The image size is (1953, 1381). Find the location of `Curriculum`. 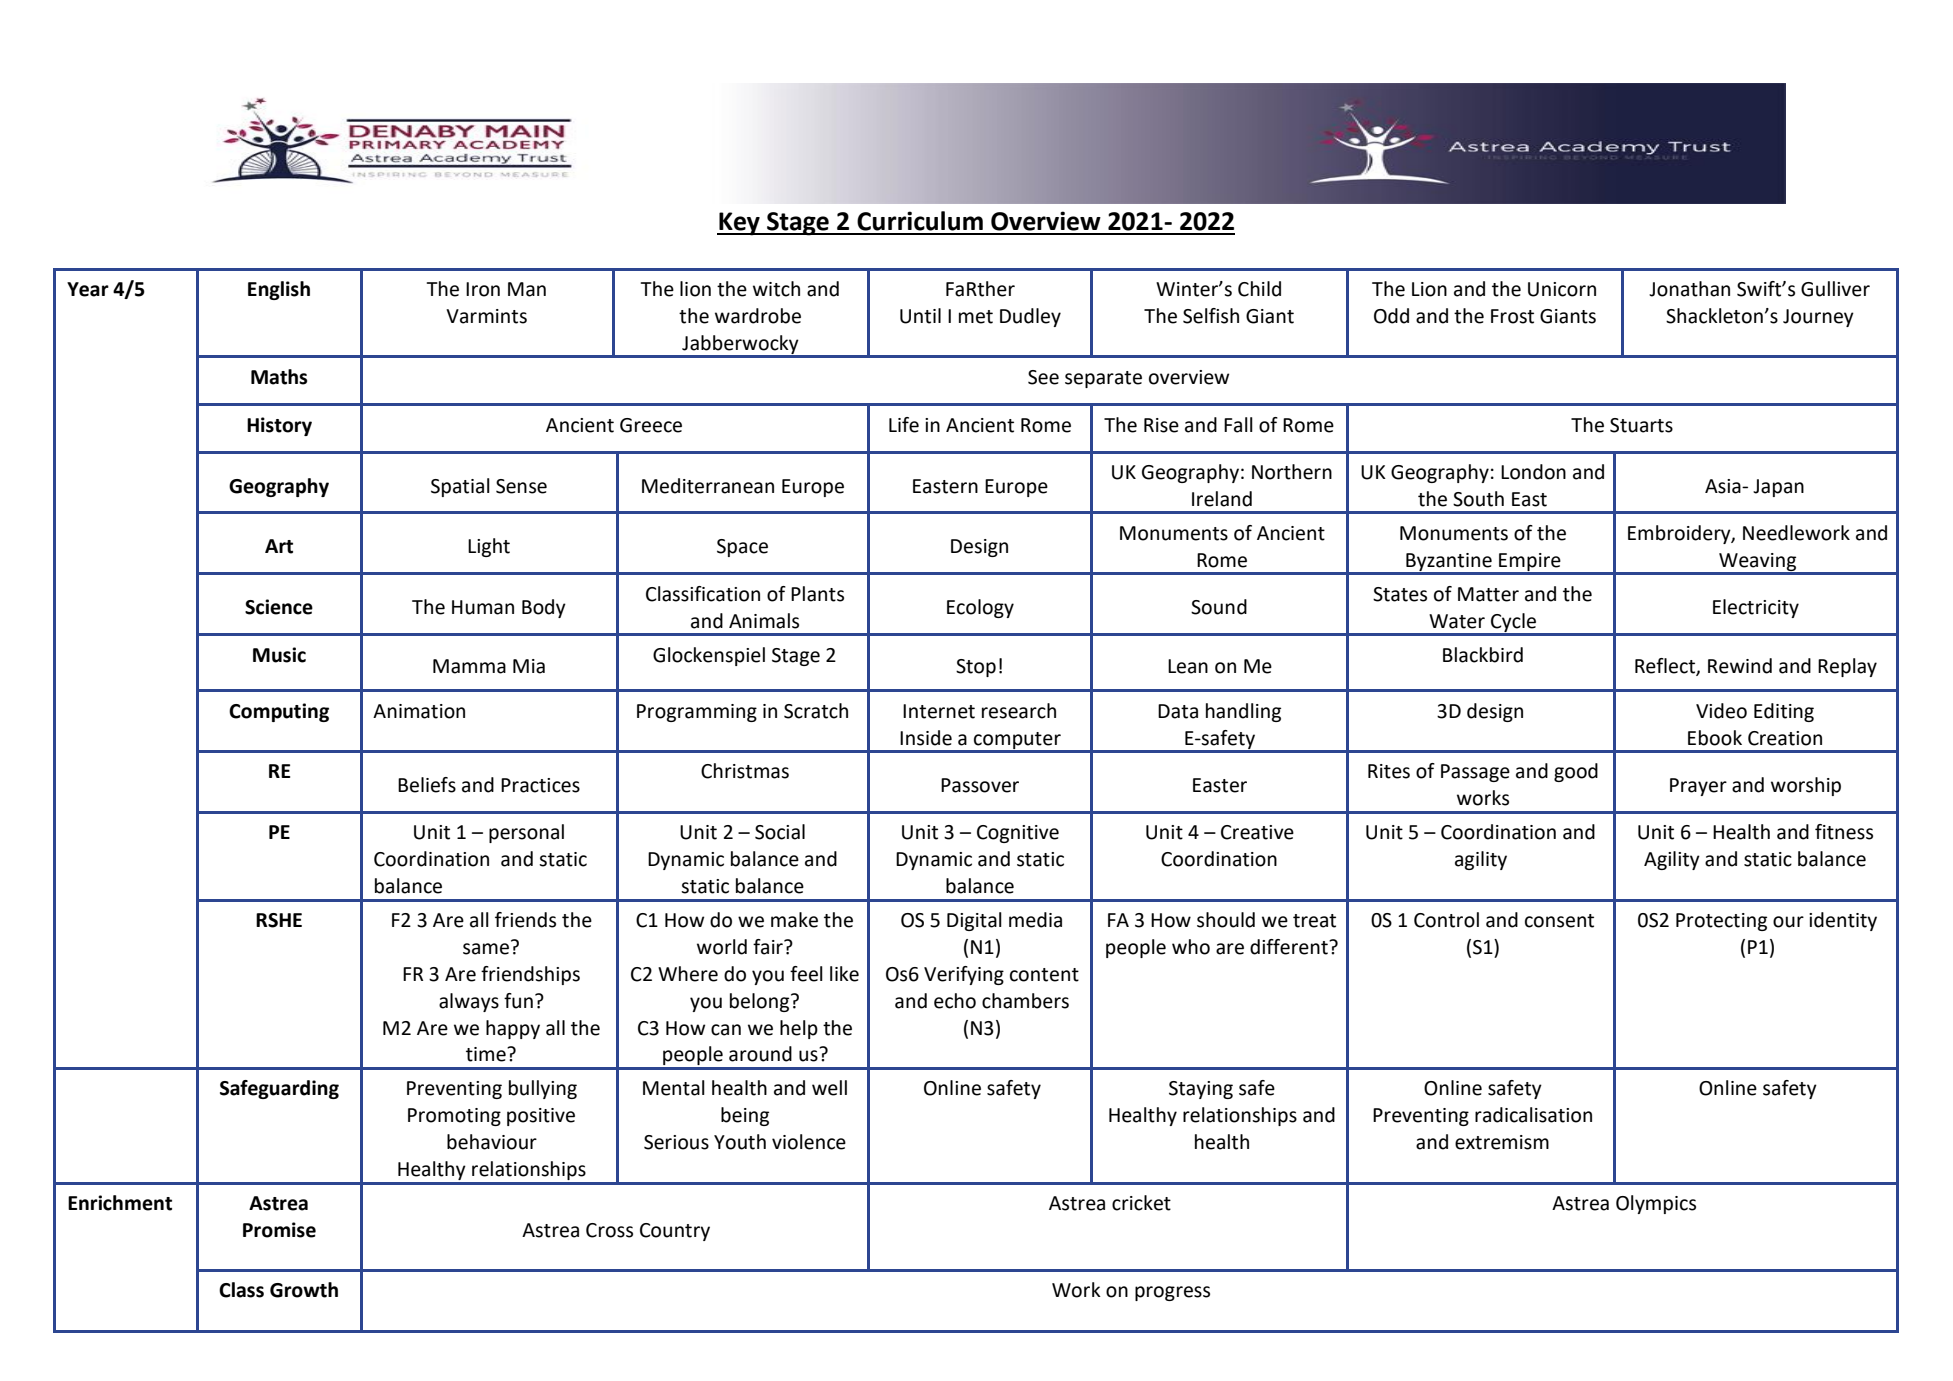

Curriculum is located at coordinates (920, 221).
